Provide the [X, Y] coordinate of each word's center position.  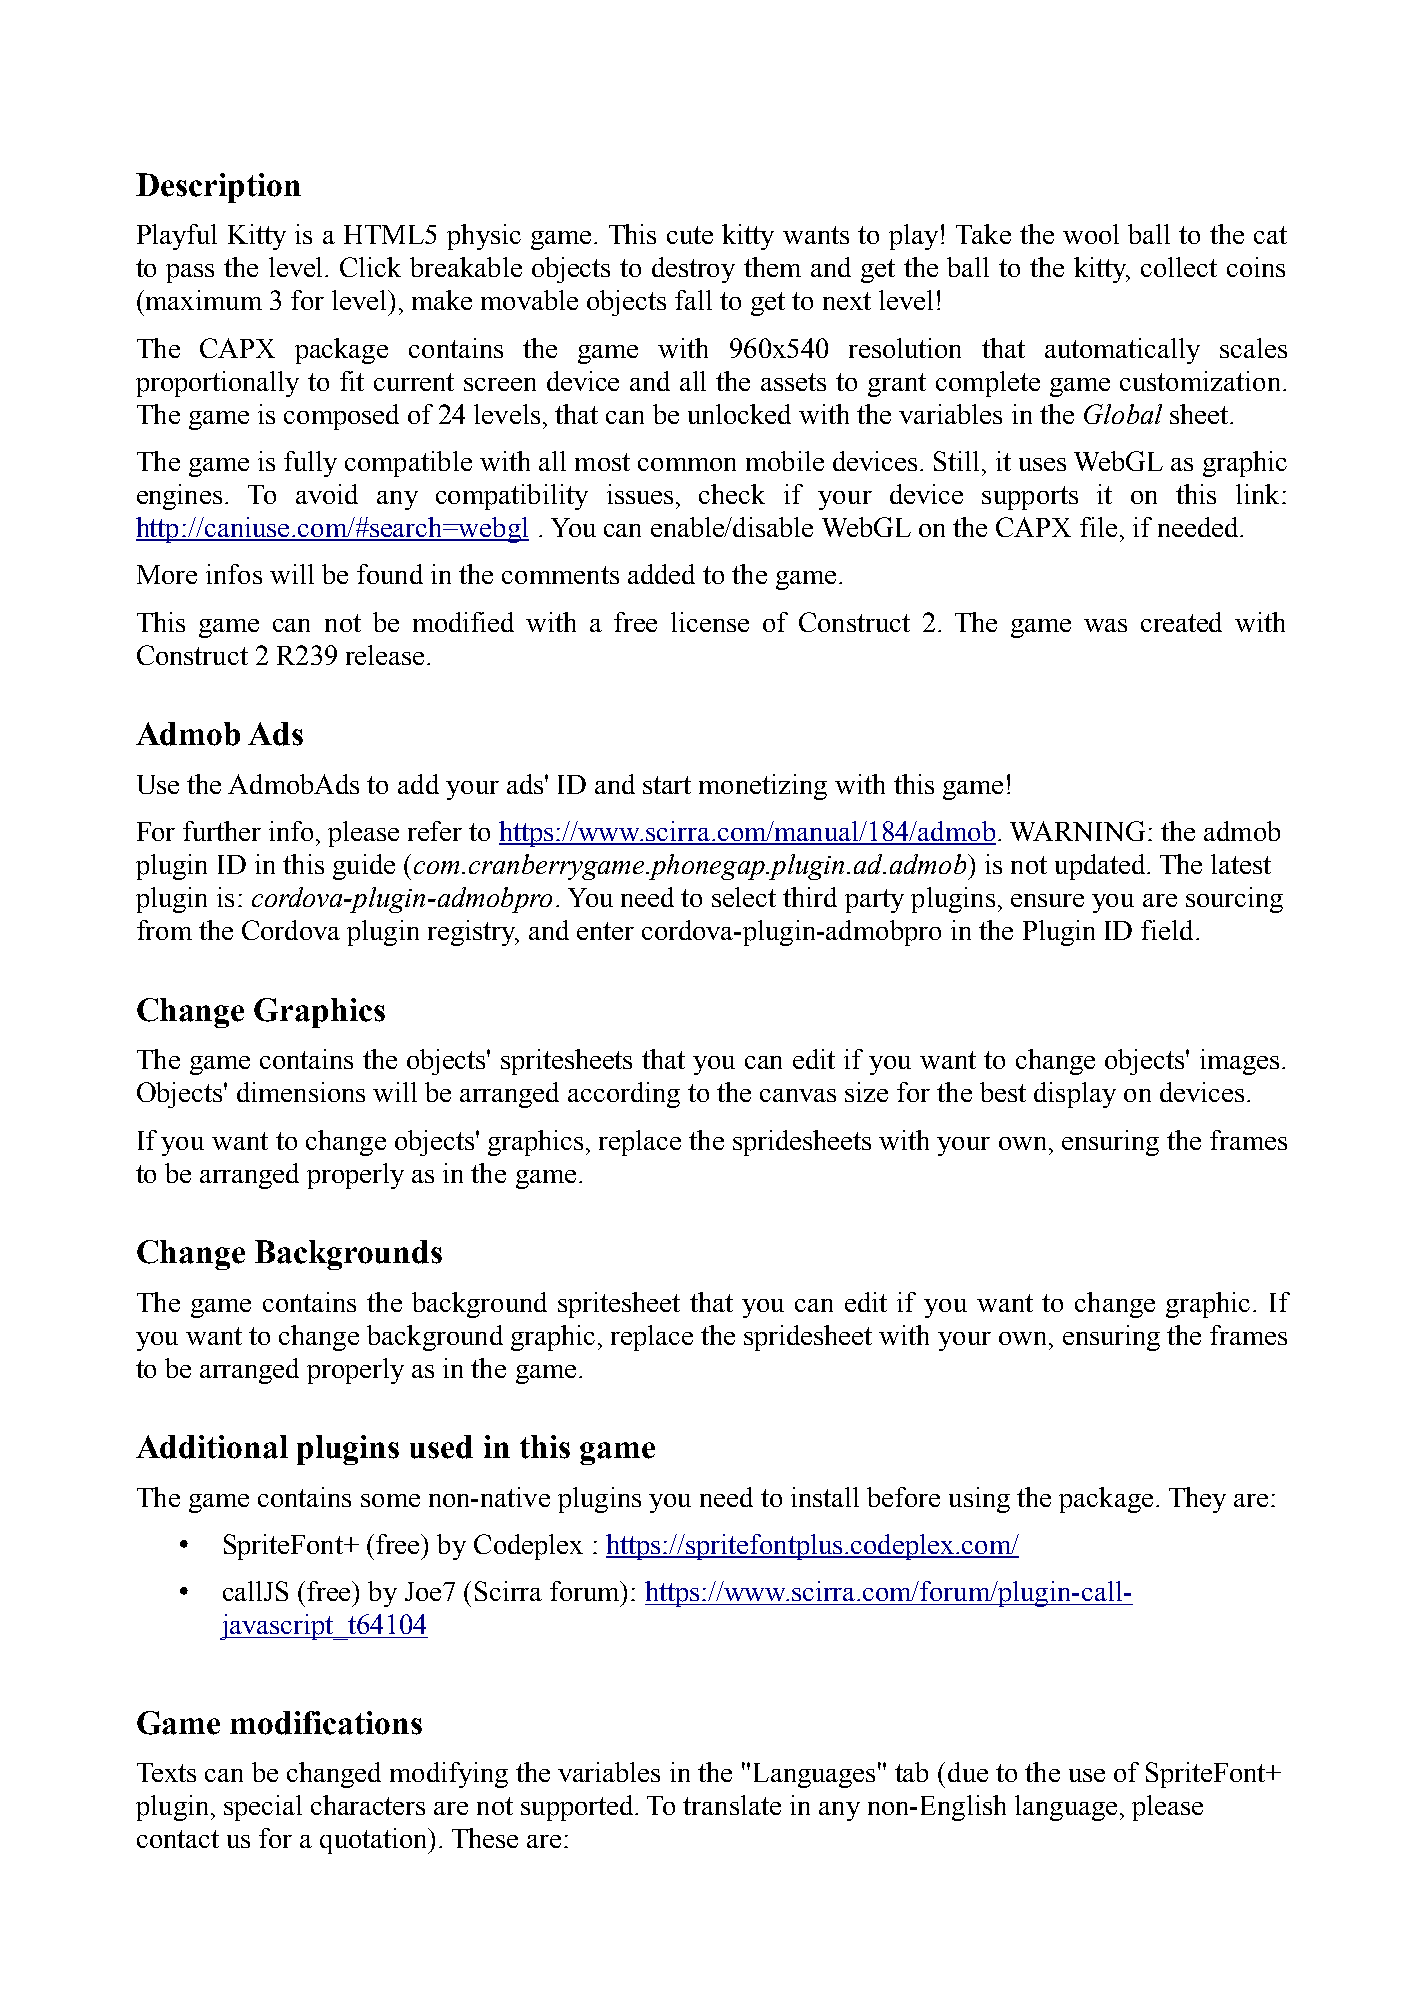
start [667, 785]
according [624, 1095]
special [263, 1808]
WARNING [1077, 831]
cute [690, 235]
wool [1091, 234]
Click [370, 267]
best [1003, 1092]
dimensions [301, 1092]
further [222, 831]
